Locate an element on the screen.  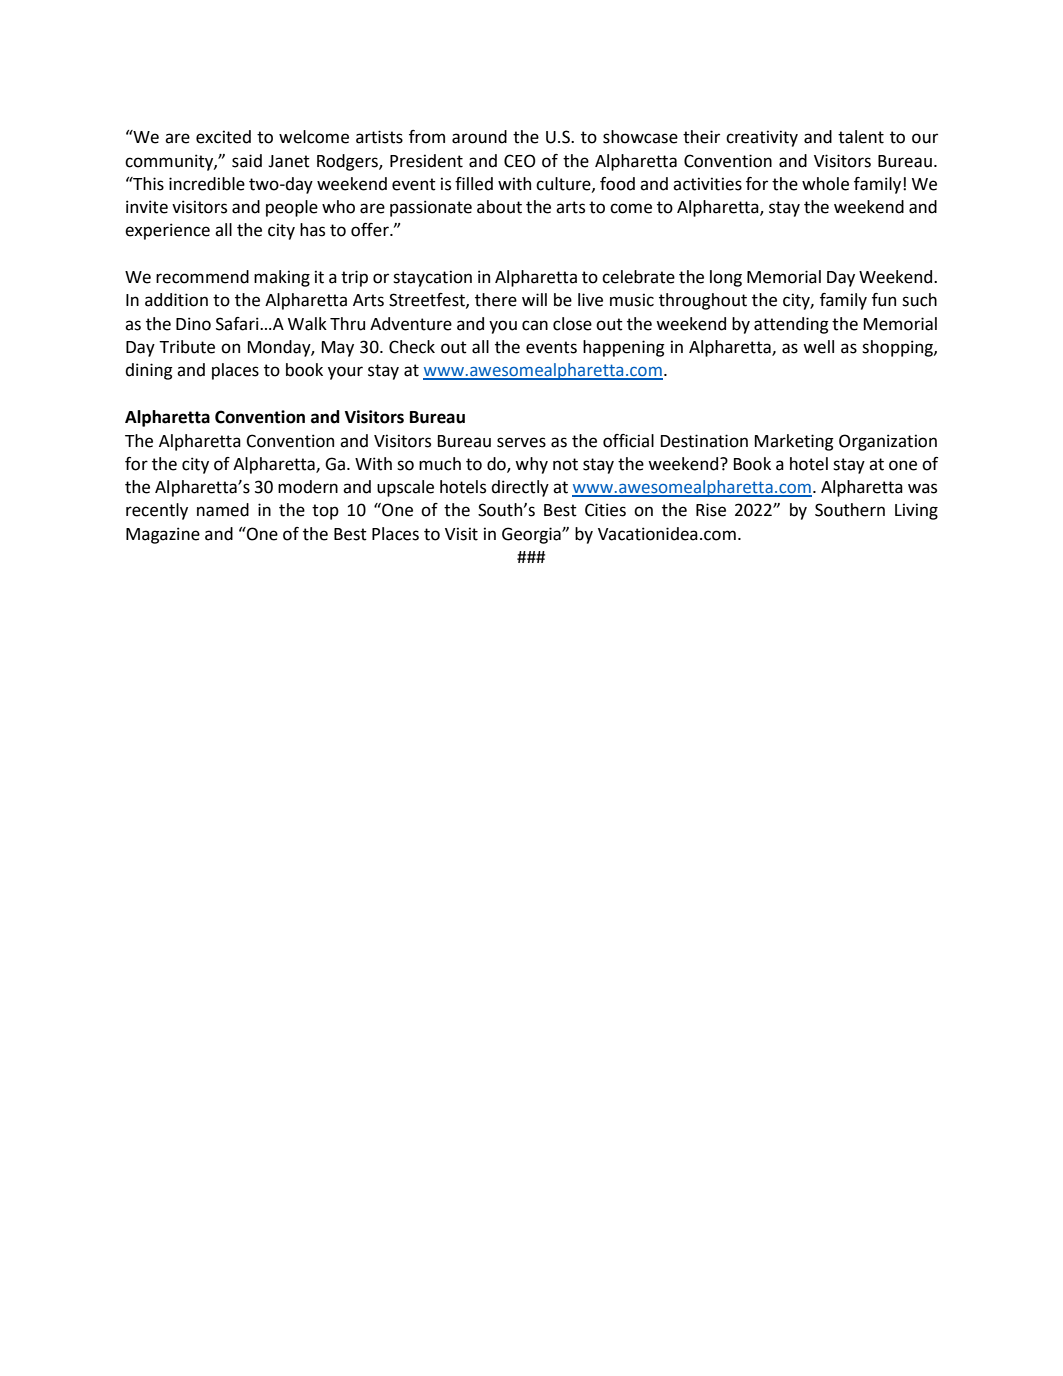
long is located at coordinates (726, 278).
